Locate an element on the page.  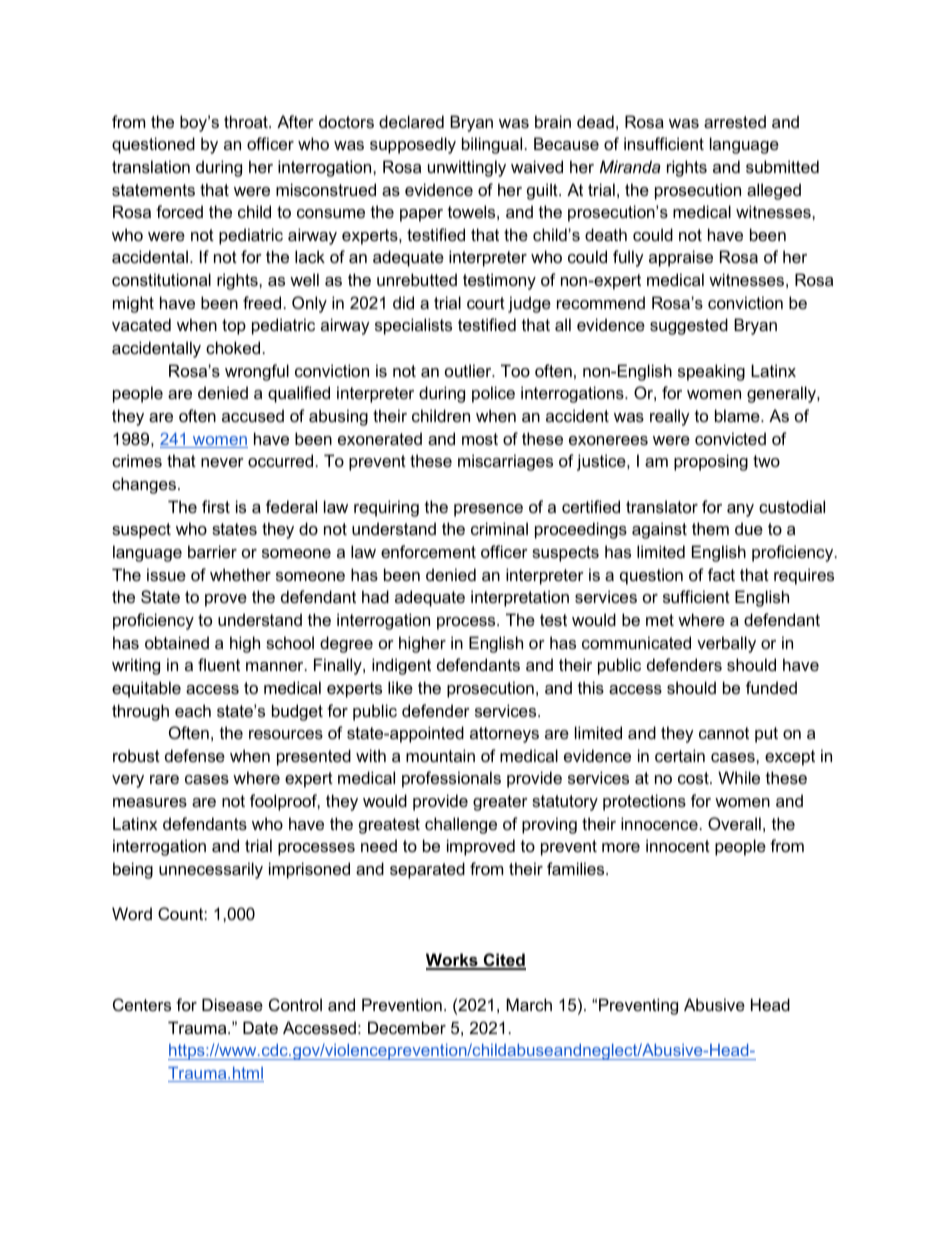
most is located at coordinates (480, 439).
